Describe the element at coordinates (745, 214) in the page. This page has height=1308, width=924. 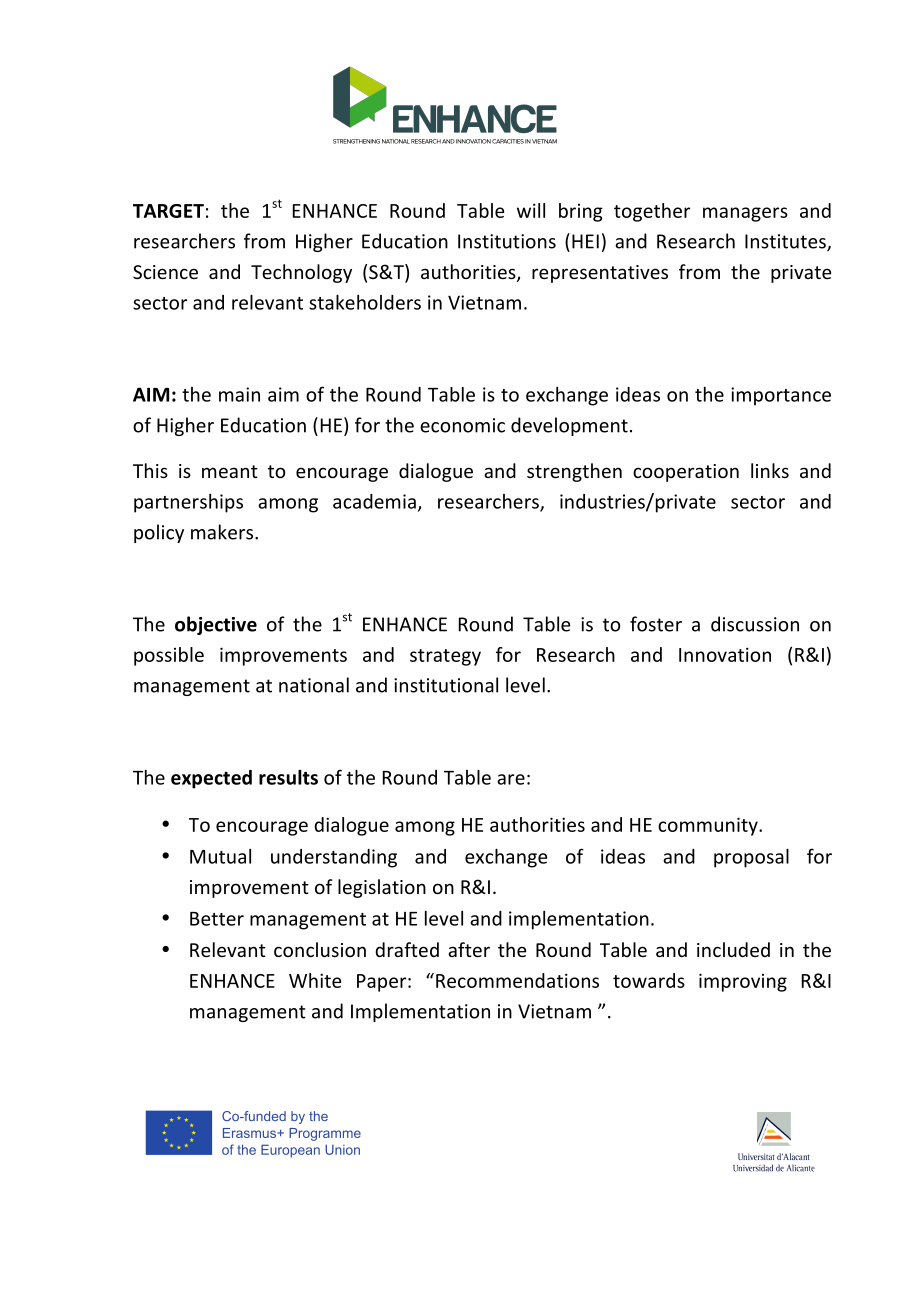
I see `managers` at that location.
